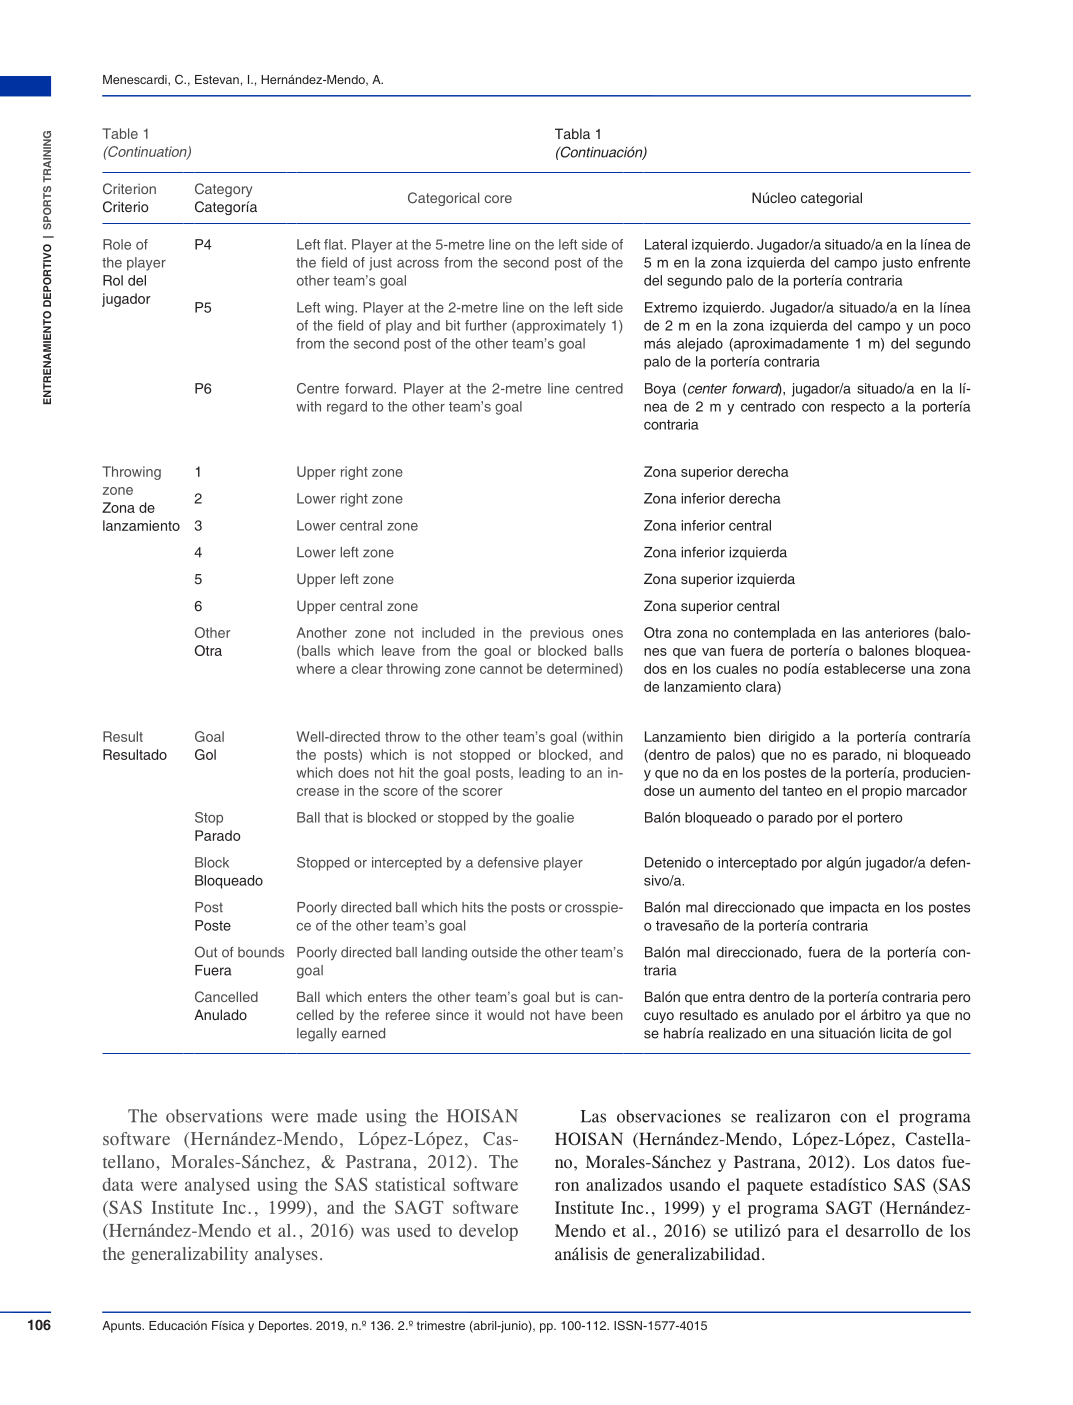  I want to click on generalizability, so click(189, 1255).
